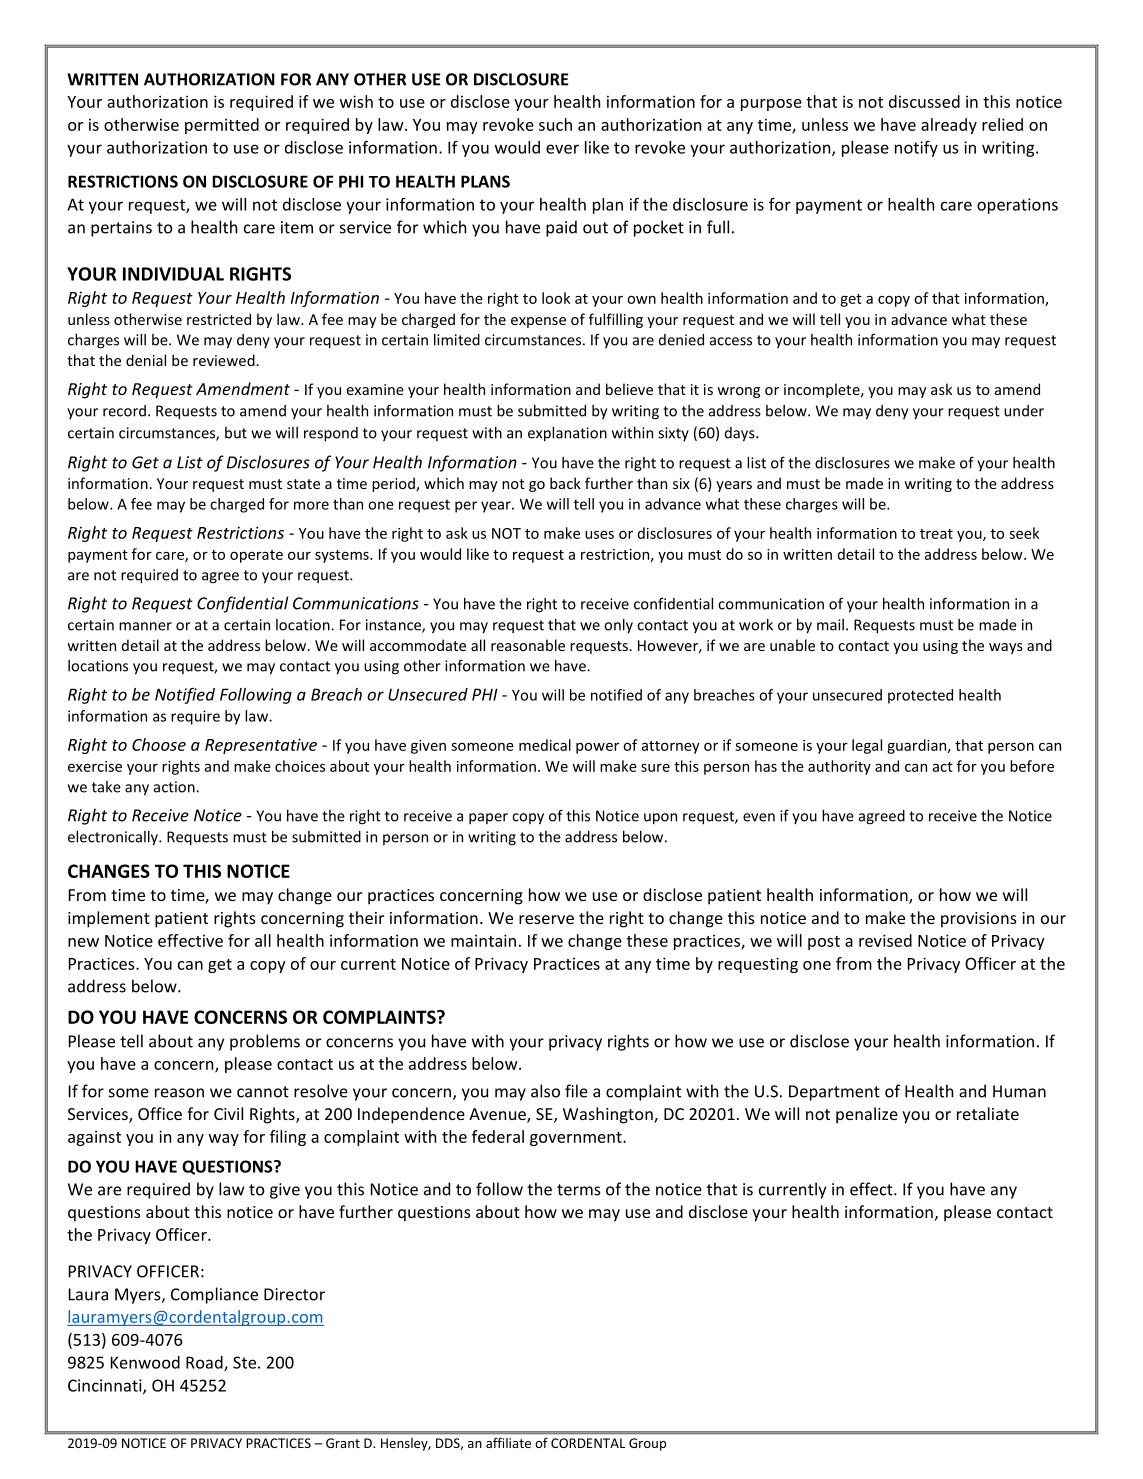 The image size is (1143, 1479). What do you see at coordinates (867, 1115) in the screenshot?
I see `penalize` at bounding box center [867, 1115].
